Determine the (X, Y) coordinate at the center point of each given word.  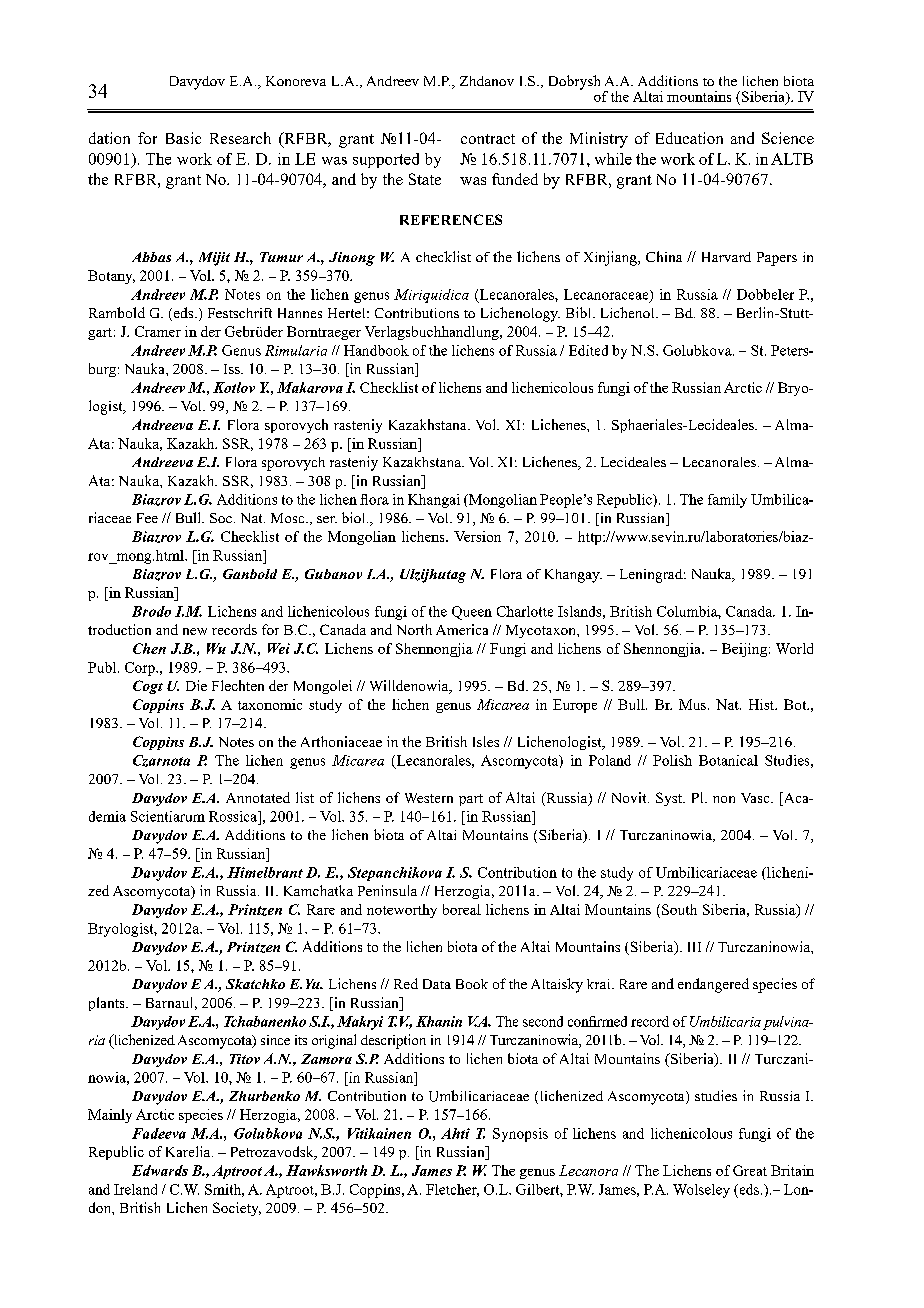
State (425, 179)
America (462, 629)
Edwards (160, 1170)
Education (689, 138)
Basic (183, 138)
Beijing (744, 650)
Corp (141, 669)
